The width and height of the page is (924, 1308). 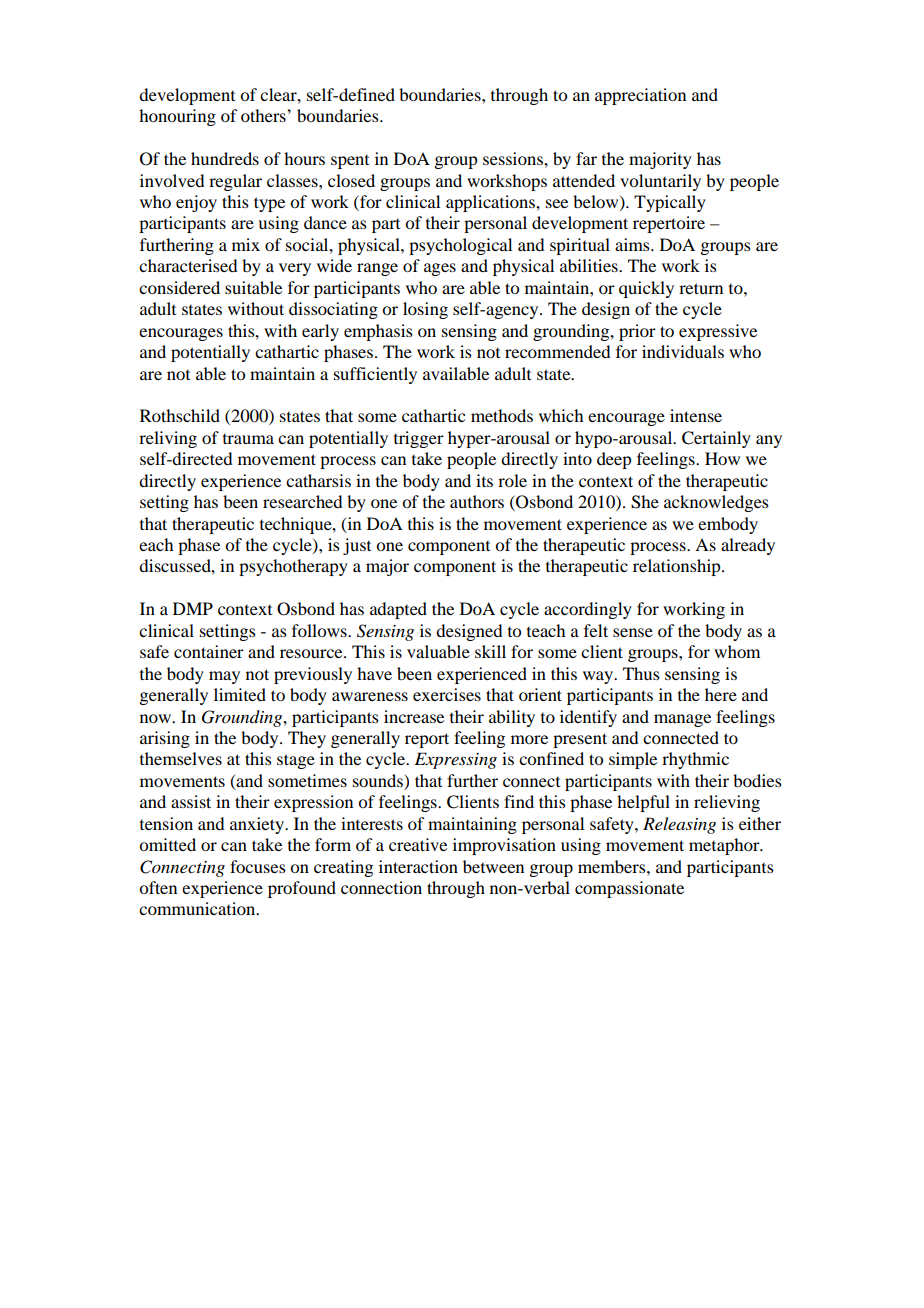 I want to click on between, so click(x=493, y=866).
